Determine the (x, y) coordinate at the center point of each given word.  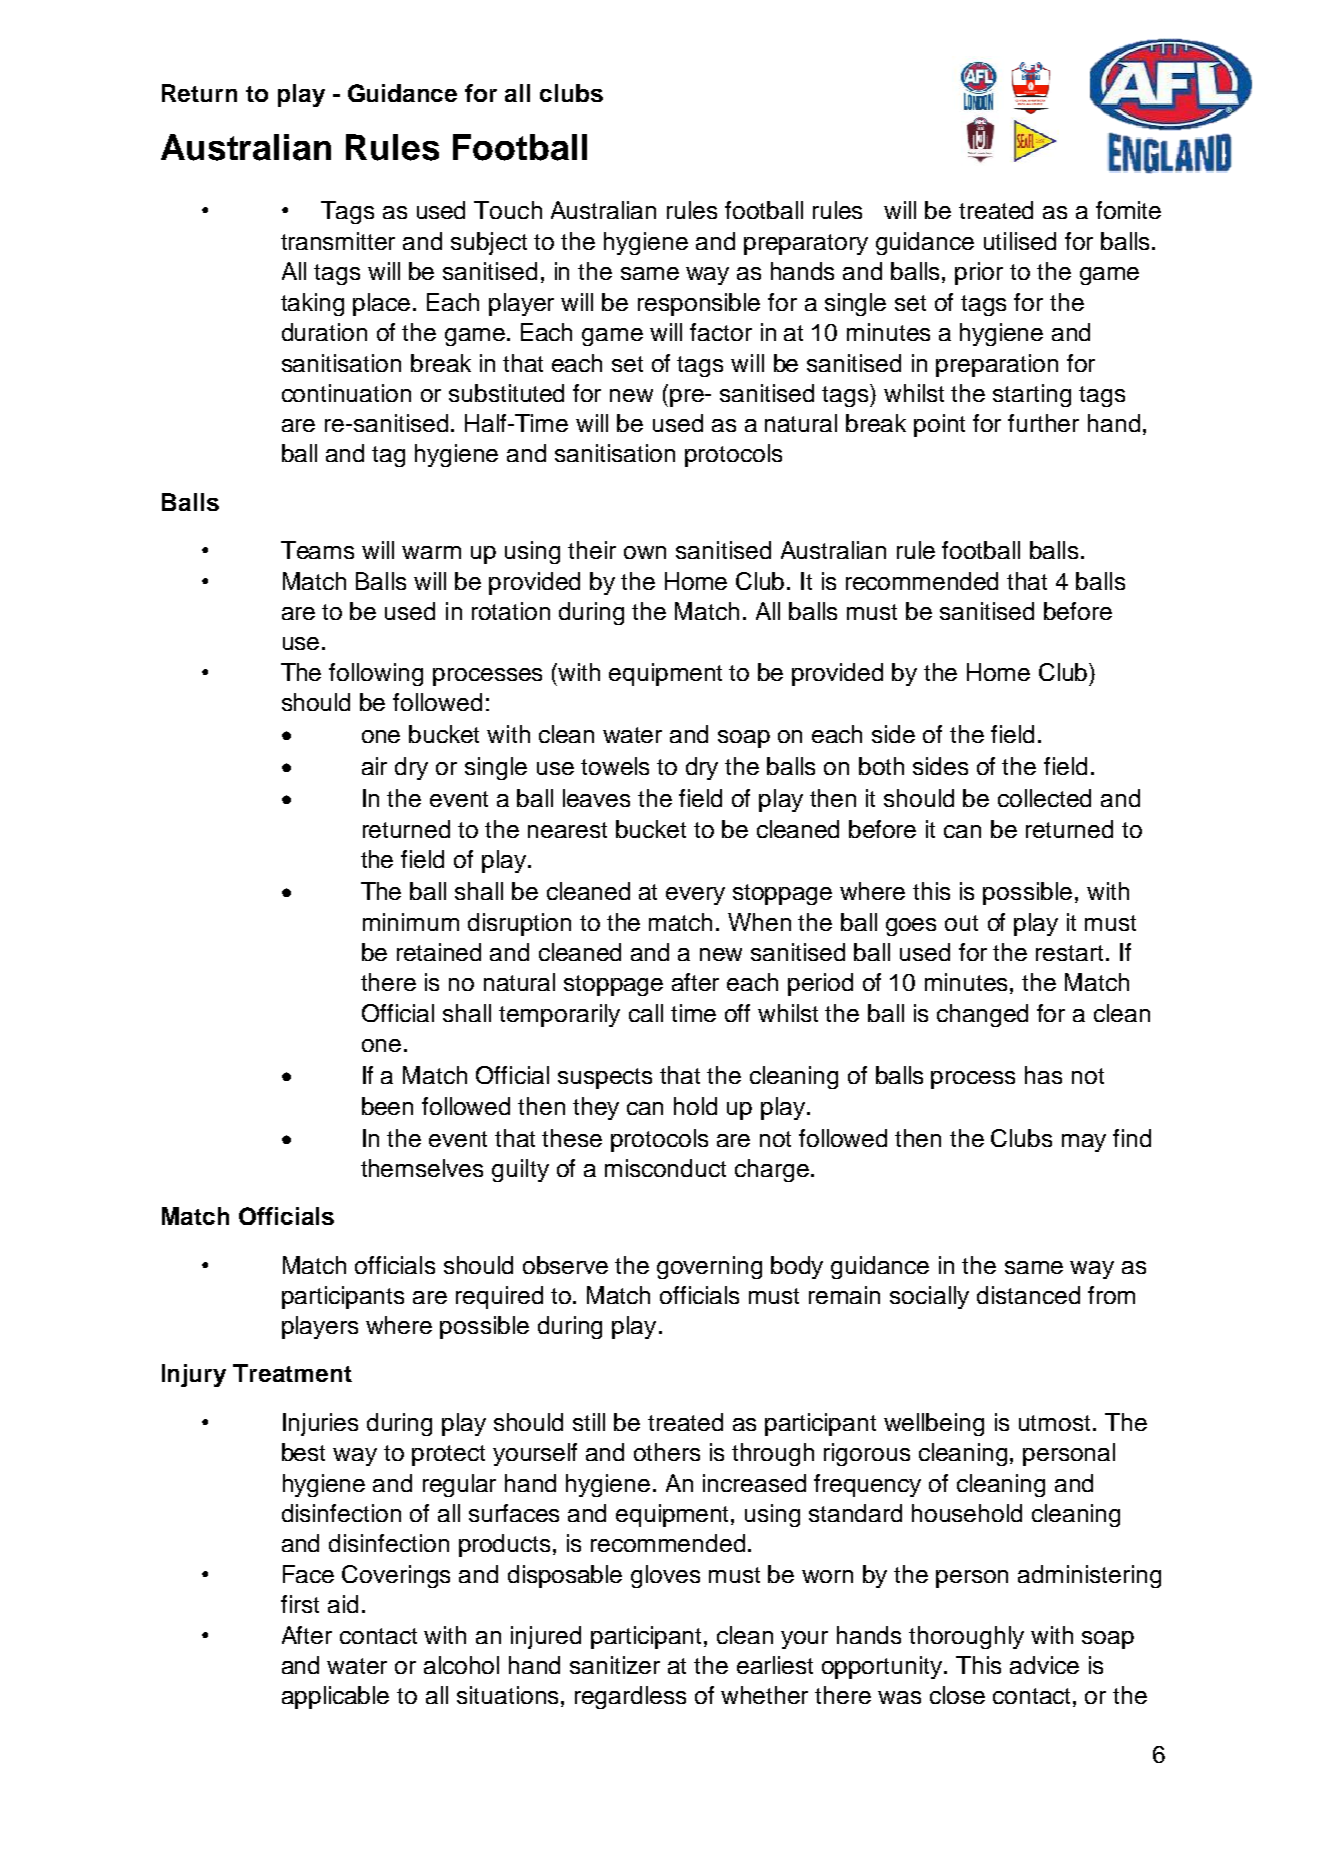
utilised (1020, 241)
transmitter (338, 241)
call (646, 1013)
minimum (411, 922)
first (300, 1604)
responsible (699, 304)
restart (1069, 953)
